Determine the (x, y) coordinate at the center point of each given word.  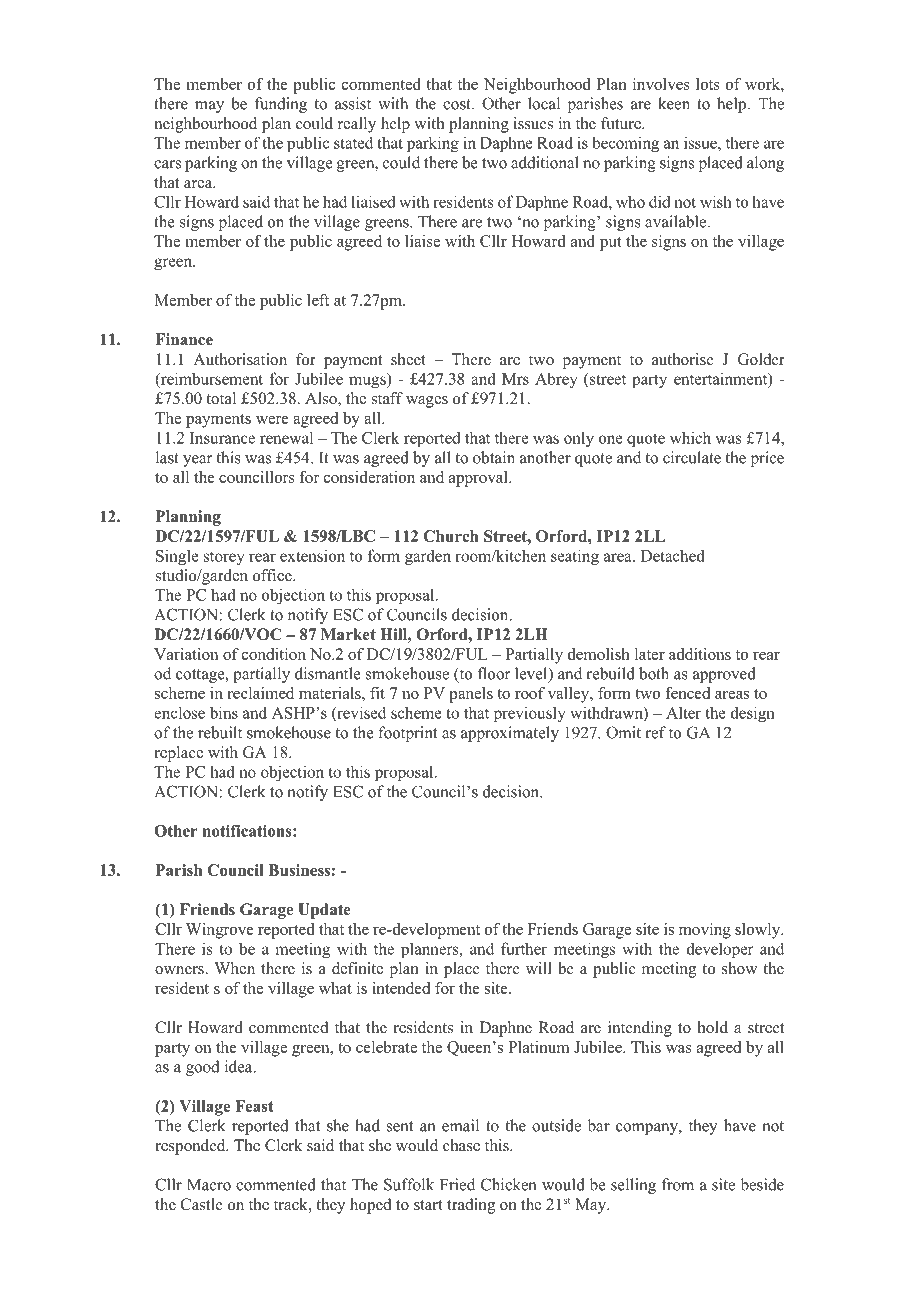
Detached (673, 555)
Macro (209, 1185)
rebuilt (220, 732)
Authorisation (240, 359)
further (524, 948)
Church (451, 536)
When (235, 968)
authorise (683, 359)
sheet (408, 359)
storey (224, 558)
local (544, 103)
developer (720, 950)
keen (674, 103)
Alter (683, 713)
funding (281, 105)
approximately (510, 734)
